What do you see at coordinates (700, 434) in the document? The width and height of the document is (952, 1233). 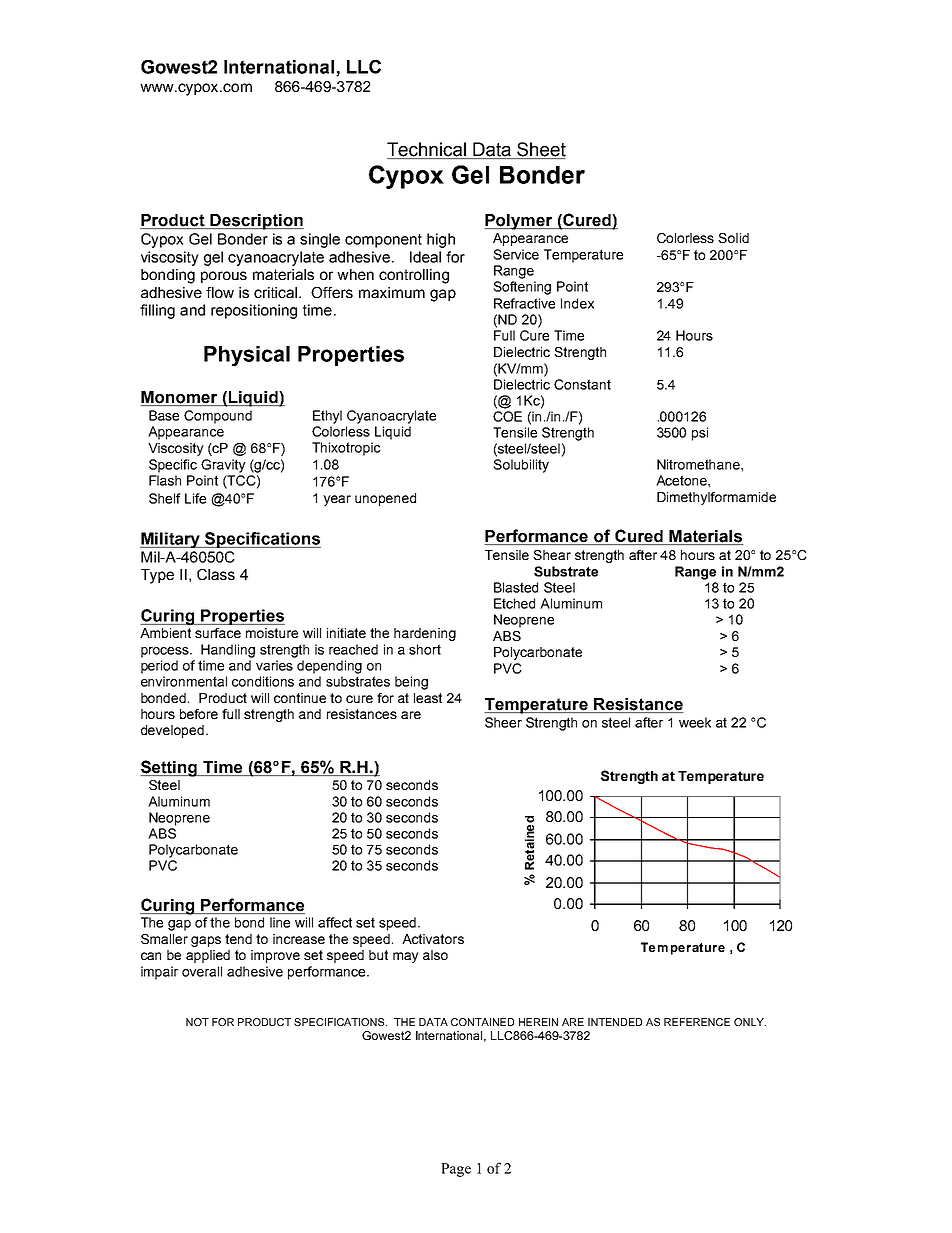 I see `psi` at bounding box center [700, 434].
